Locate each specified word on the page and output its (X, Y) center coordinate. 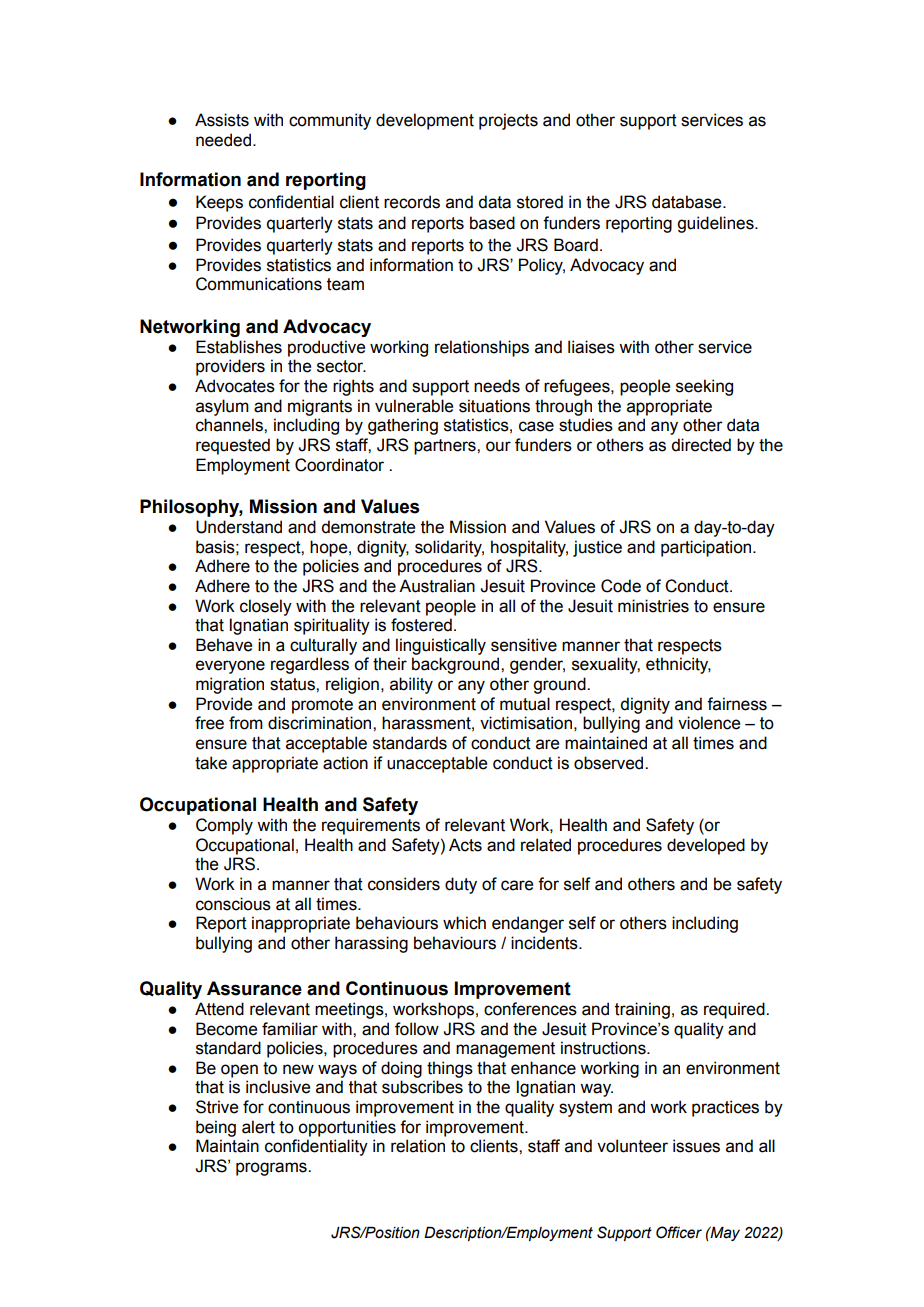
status (293, 684)
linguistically (441, 646)
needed (223, 140)
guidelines (716, 224)
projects (508, 121)
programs (272, 1169)
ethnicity (678, 665)
